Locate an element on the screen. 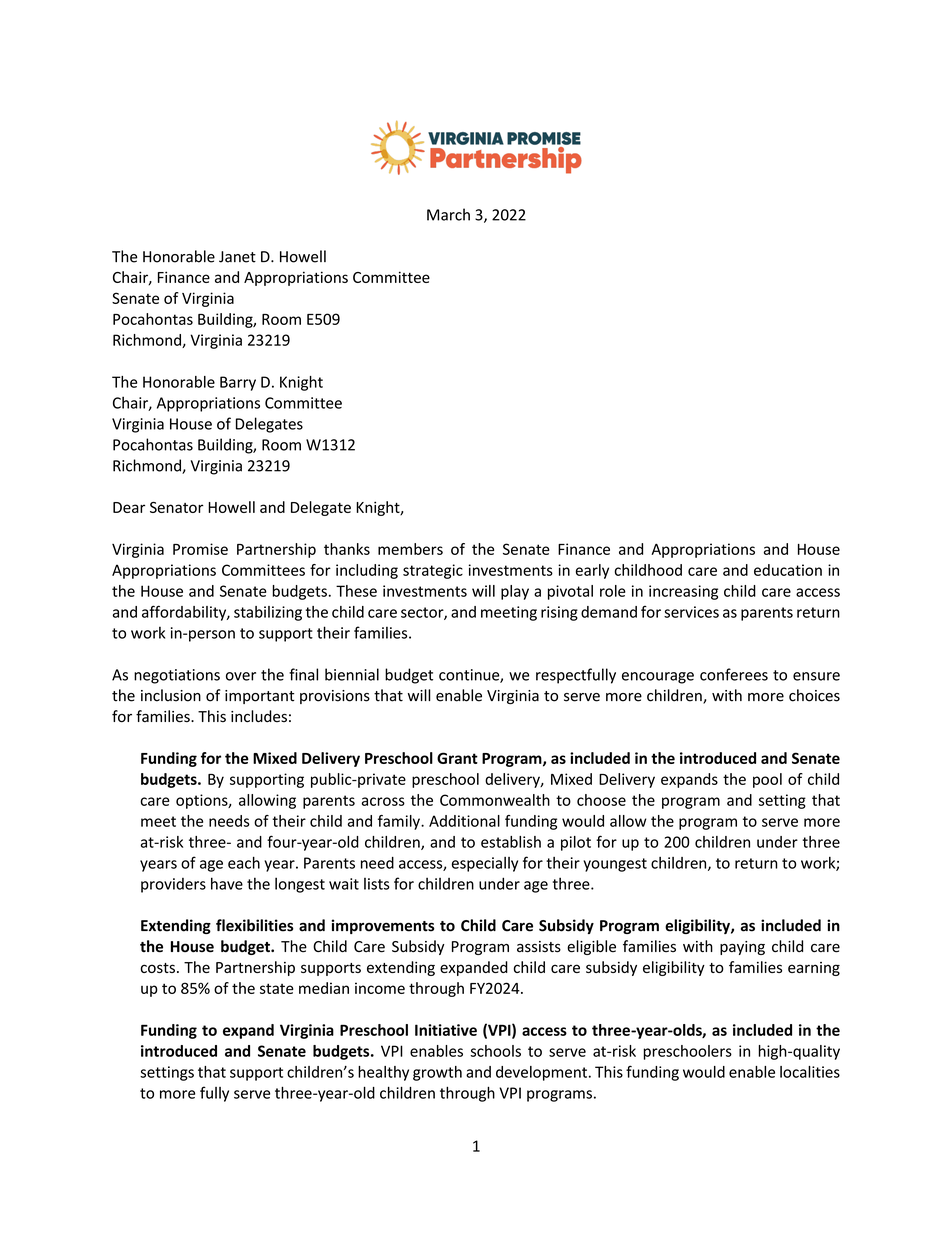 The image size is (952, 1233). Janet is located at coordinates (237, 257).
